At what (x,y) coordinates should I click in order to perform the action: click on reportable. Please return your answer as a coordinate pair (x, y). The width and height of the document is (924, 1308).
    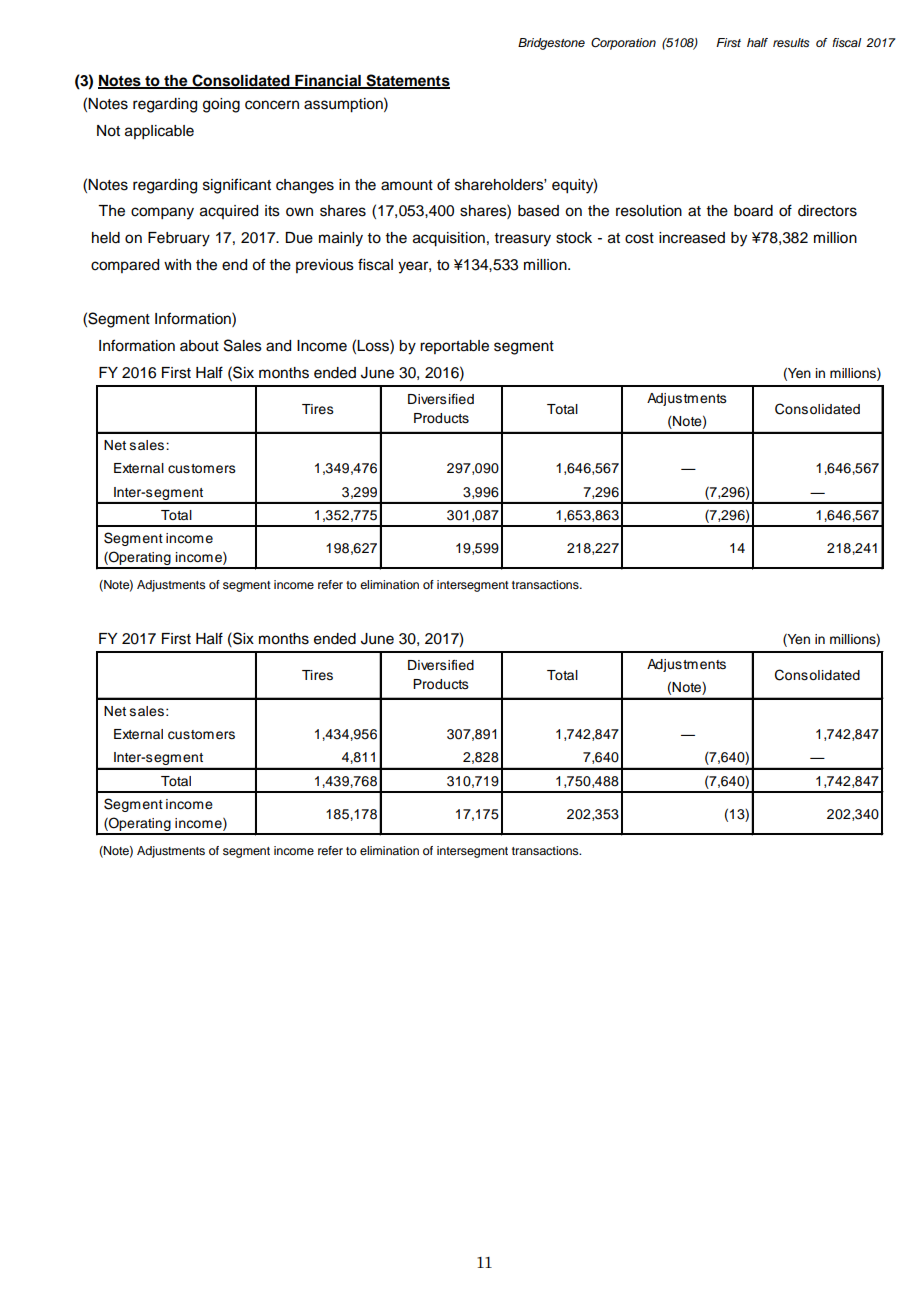
    Looking at the image, I should click on (454, 347).
